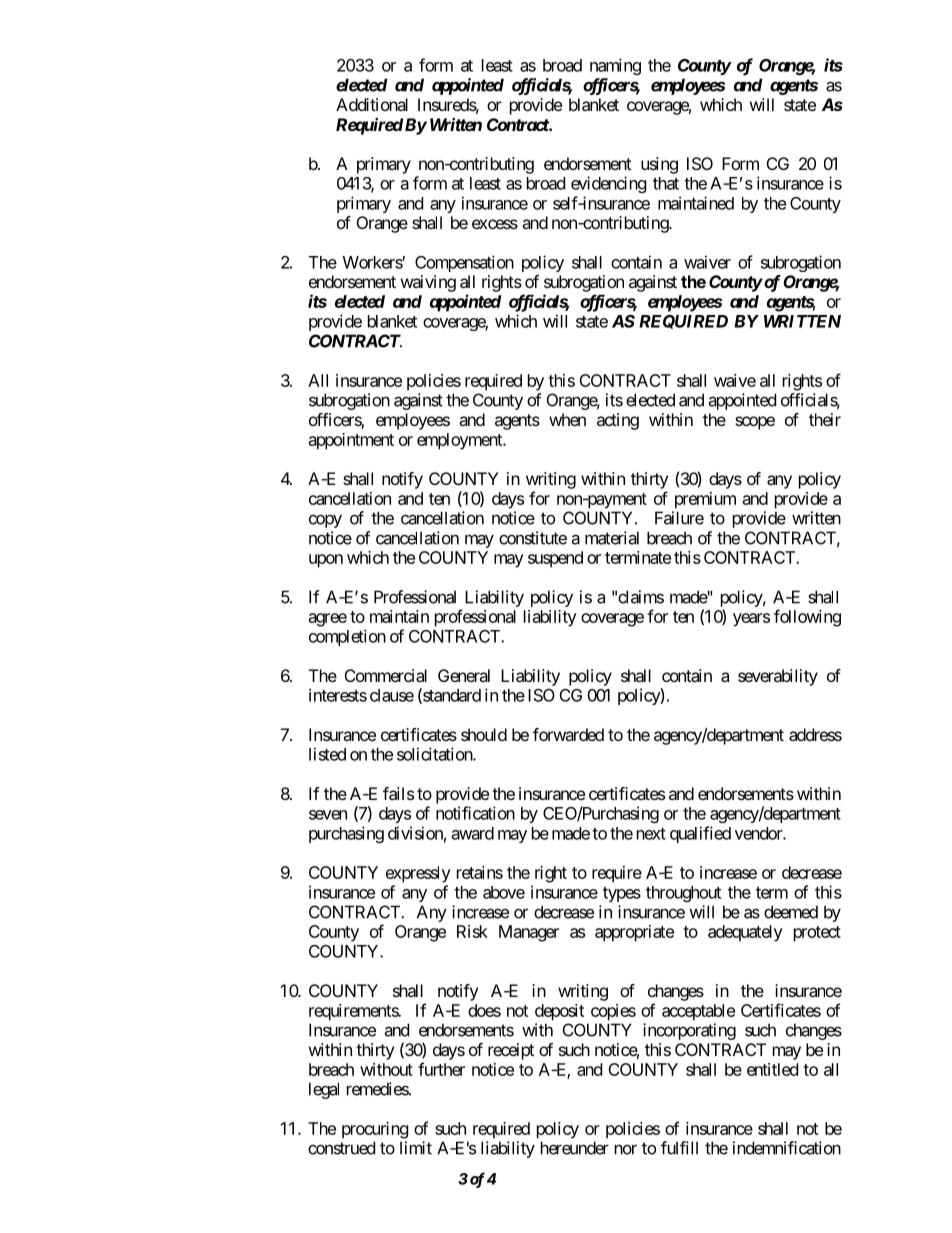 This document has width=952, height=1233. I want to click on procuring, so click(375, 1130).
